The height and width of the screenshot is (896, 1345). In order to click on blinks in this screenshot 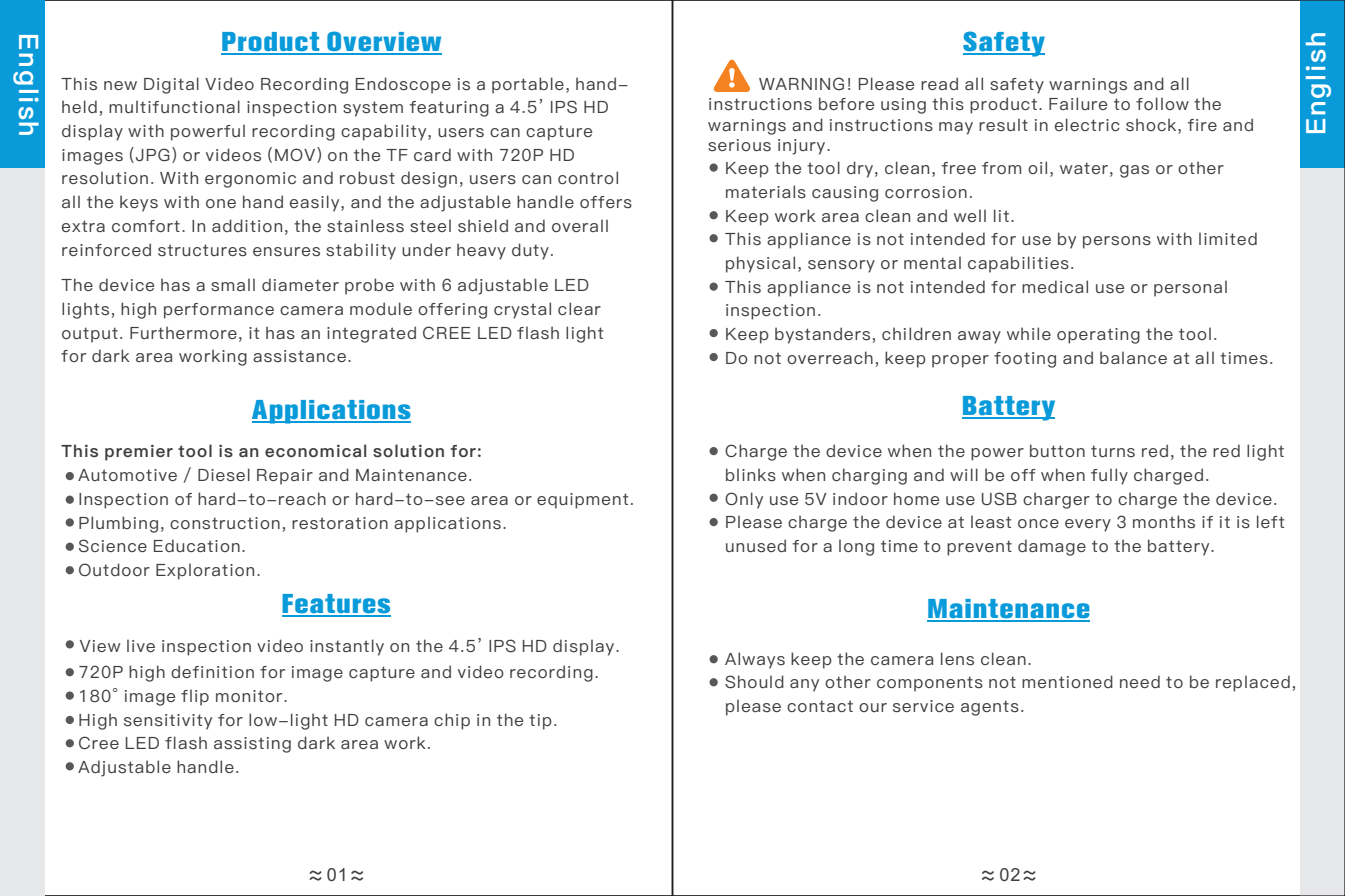, I will do `click(751, 474)`.
